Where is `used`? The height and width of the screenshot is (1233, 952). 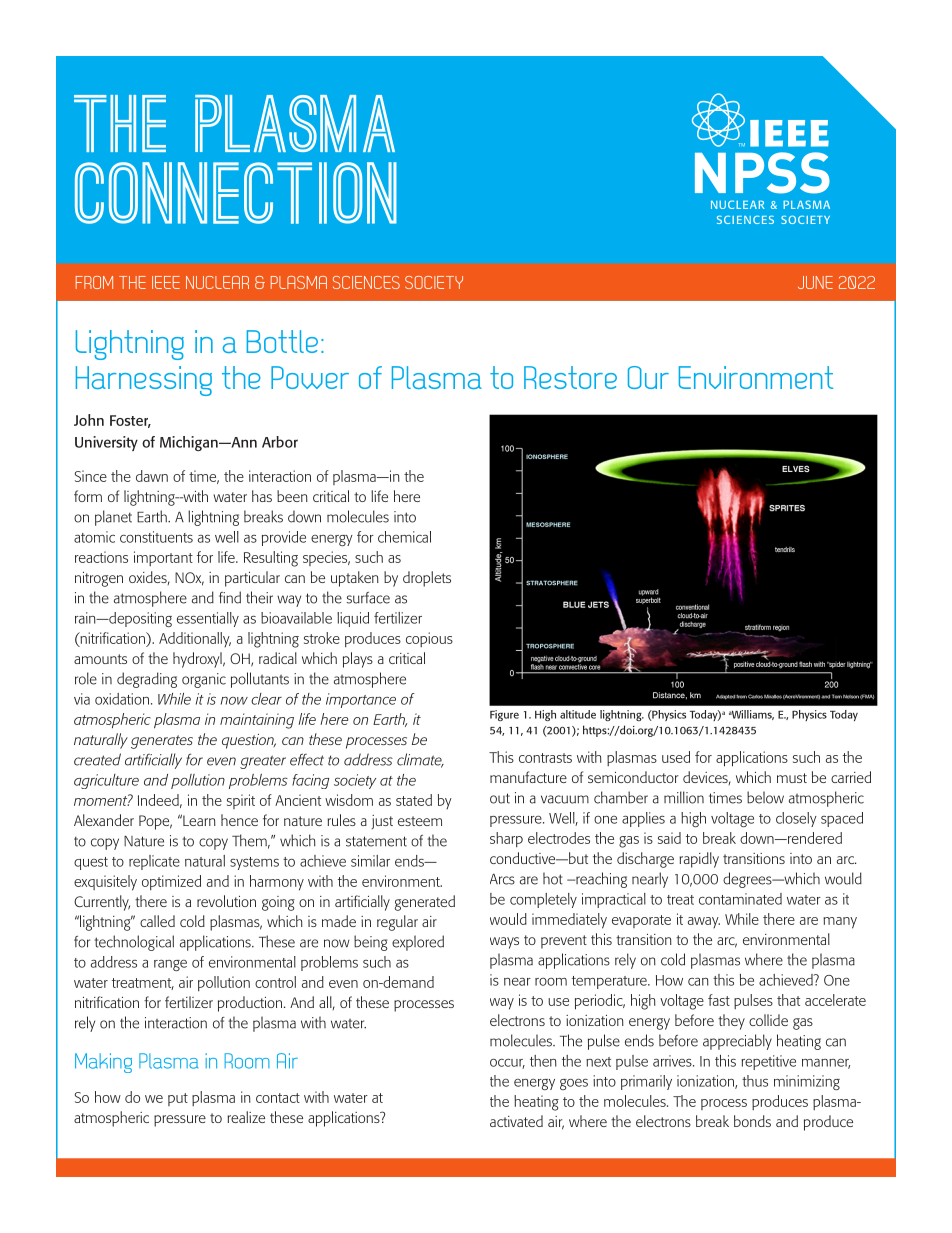 used is located at coordinates (676, 757).
